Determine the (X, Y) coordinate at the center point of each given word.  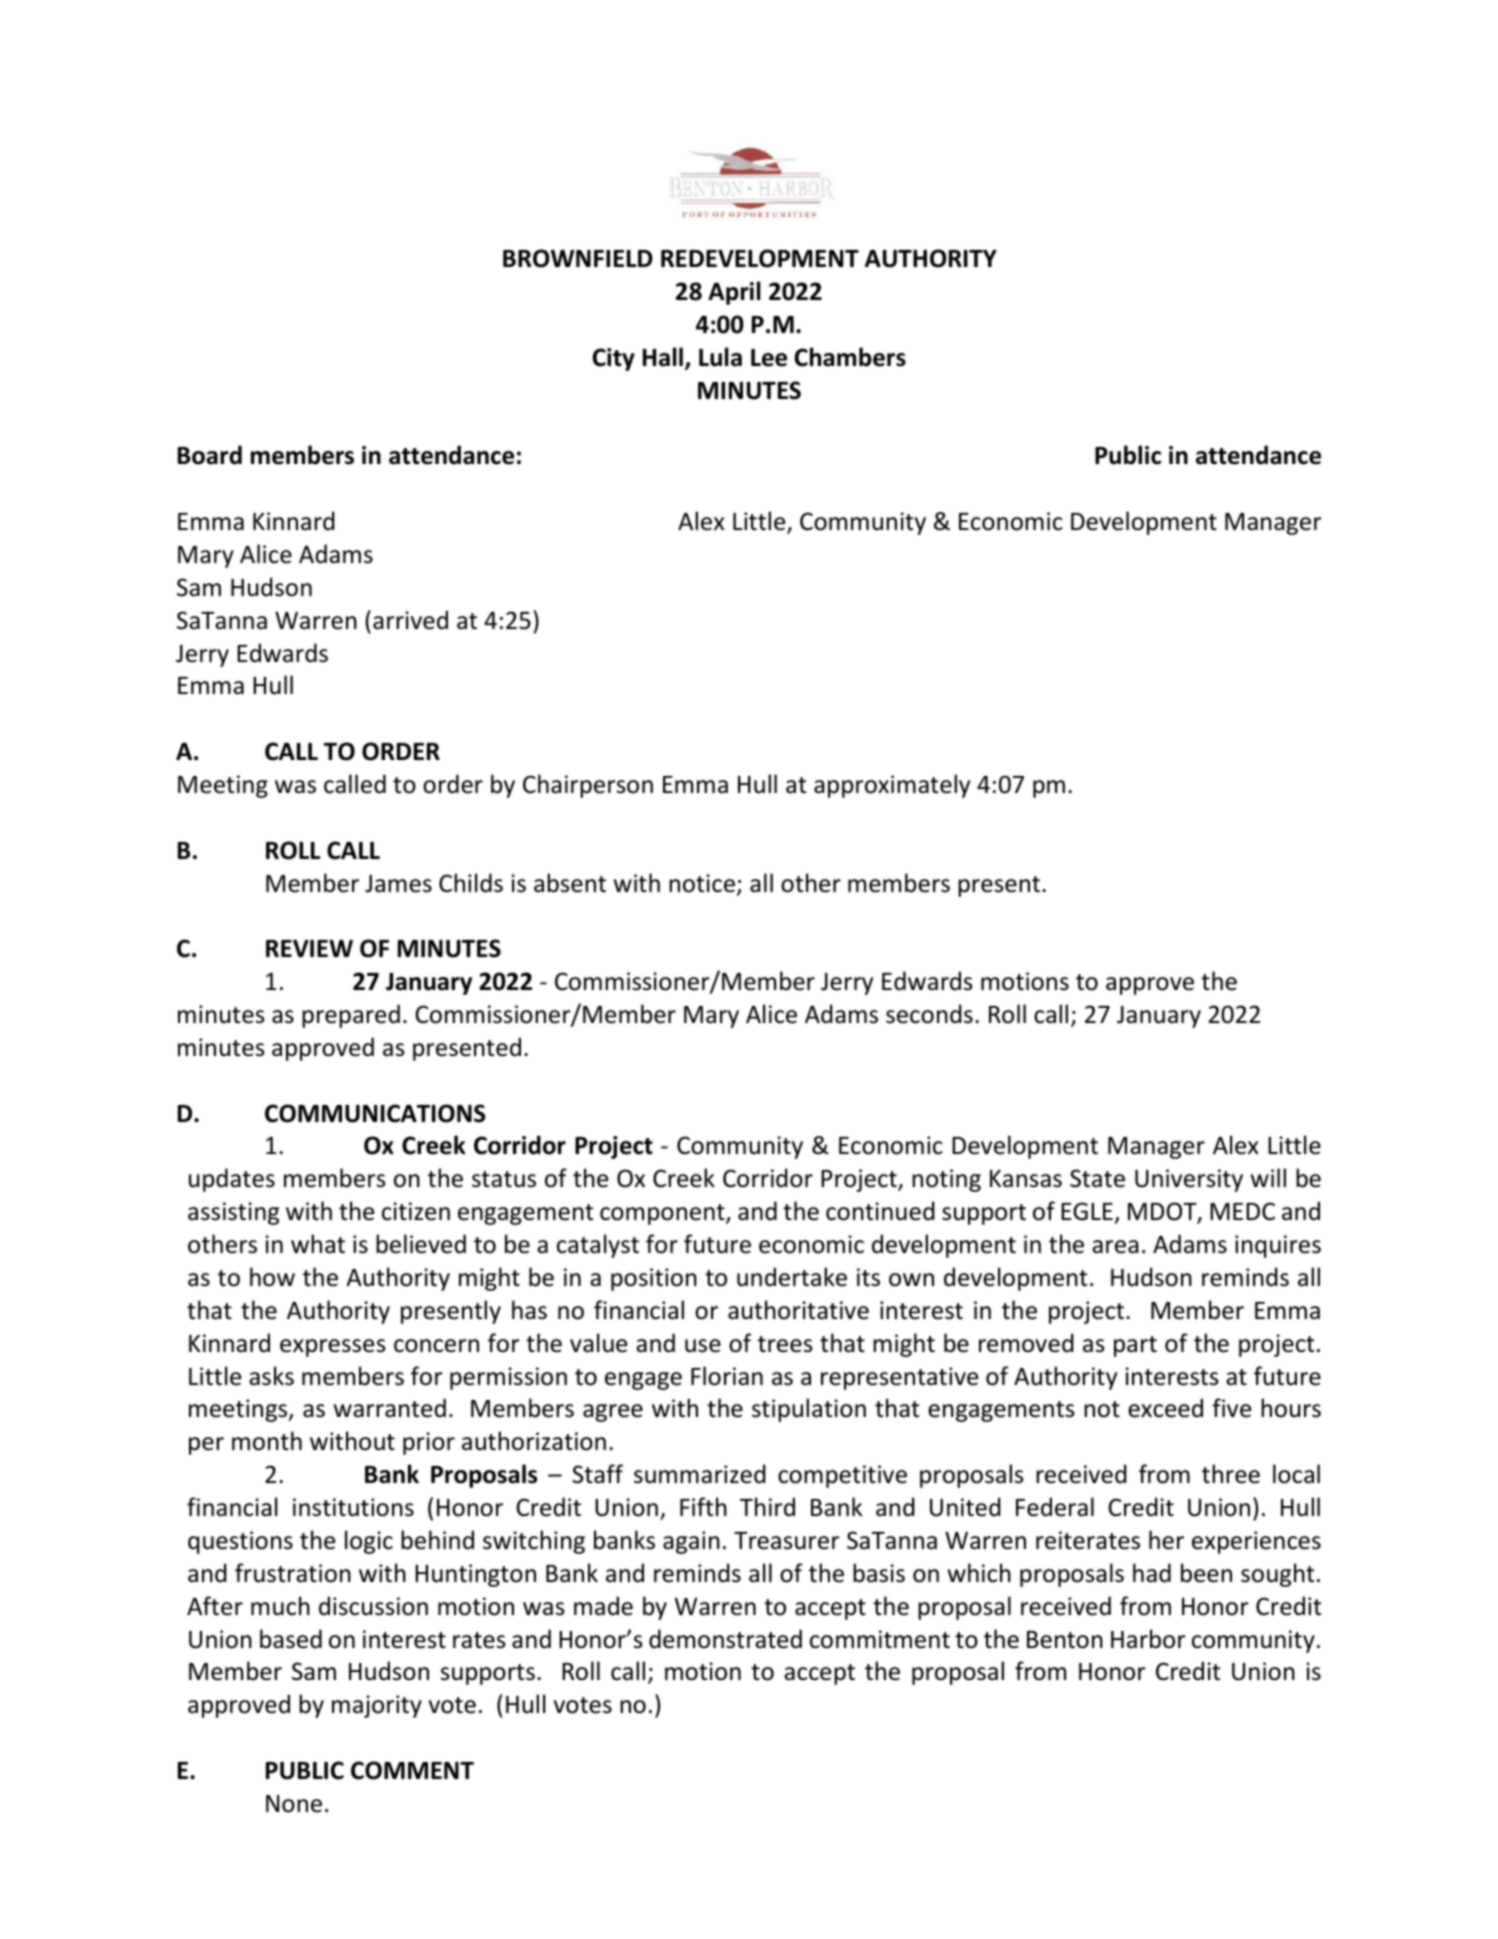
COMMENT (412, 1770)
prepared (351, 1016)
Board (210, 455)
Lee (769, 358)
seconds (929, 1014)
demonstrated (725, 1639)
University (1189, 1180)
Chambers (850, 357)
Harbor (1148, 1639)
